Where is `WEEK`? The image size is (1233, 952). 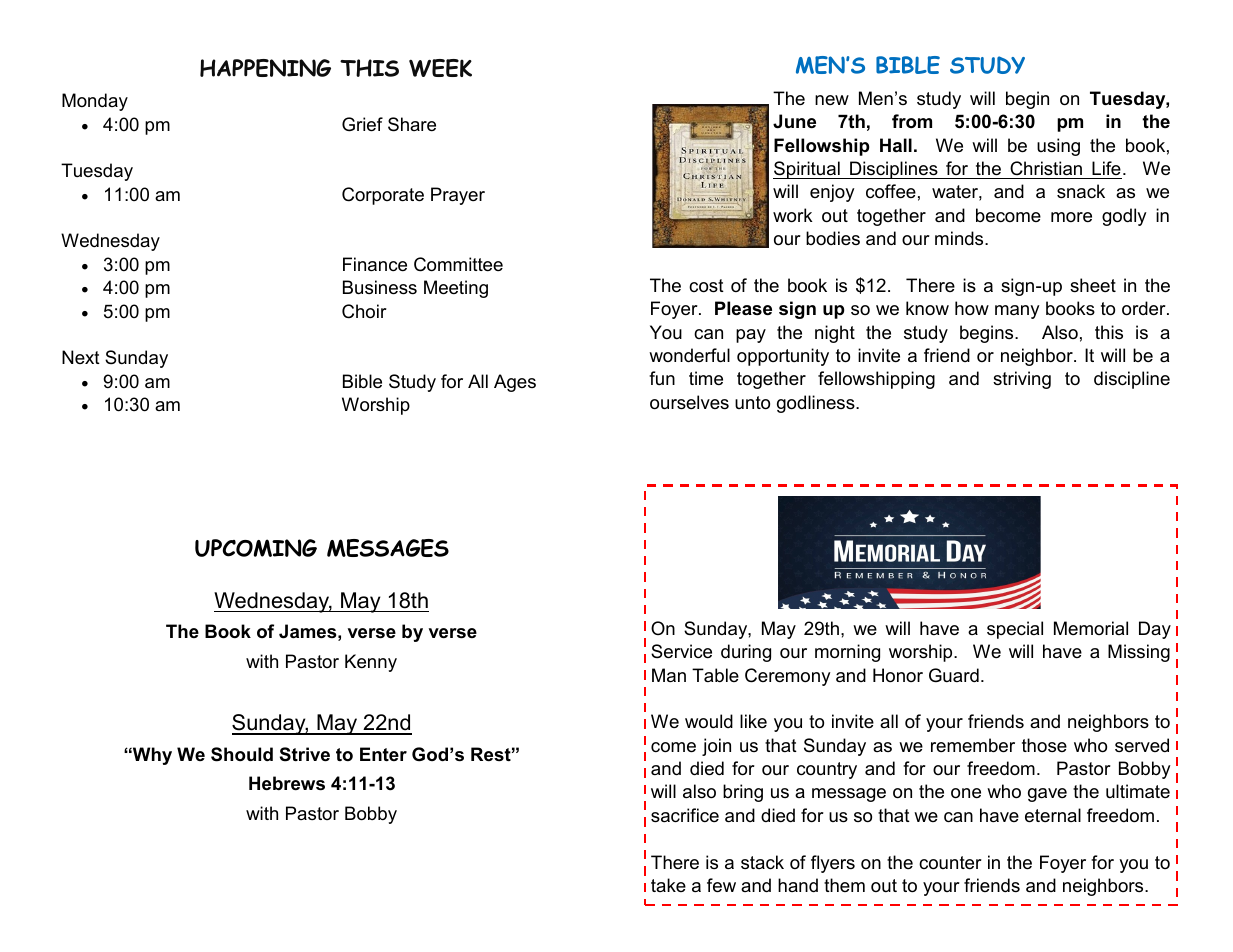 WEEK is located at coordinates (440, 68).
